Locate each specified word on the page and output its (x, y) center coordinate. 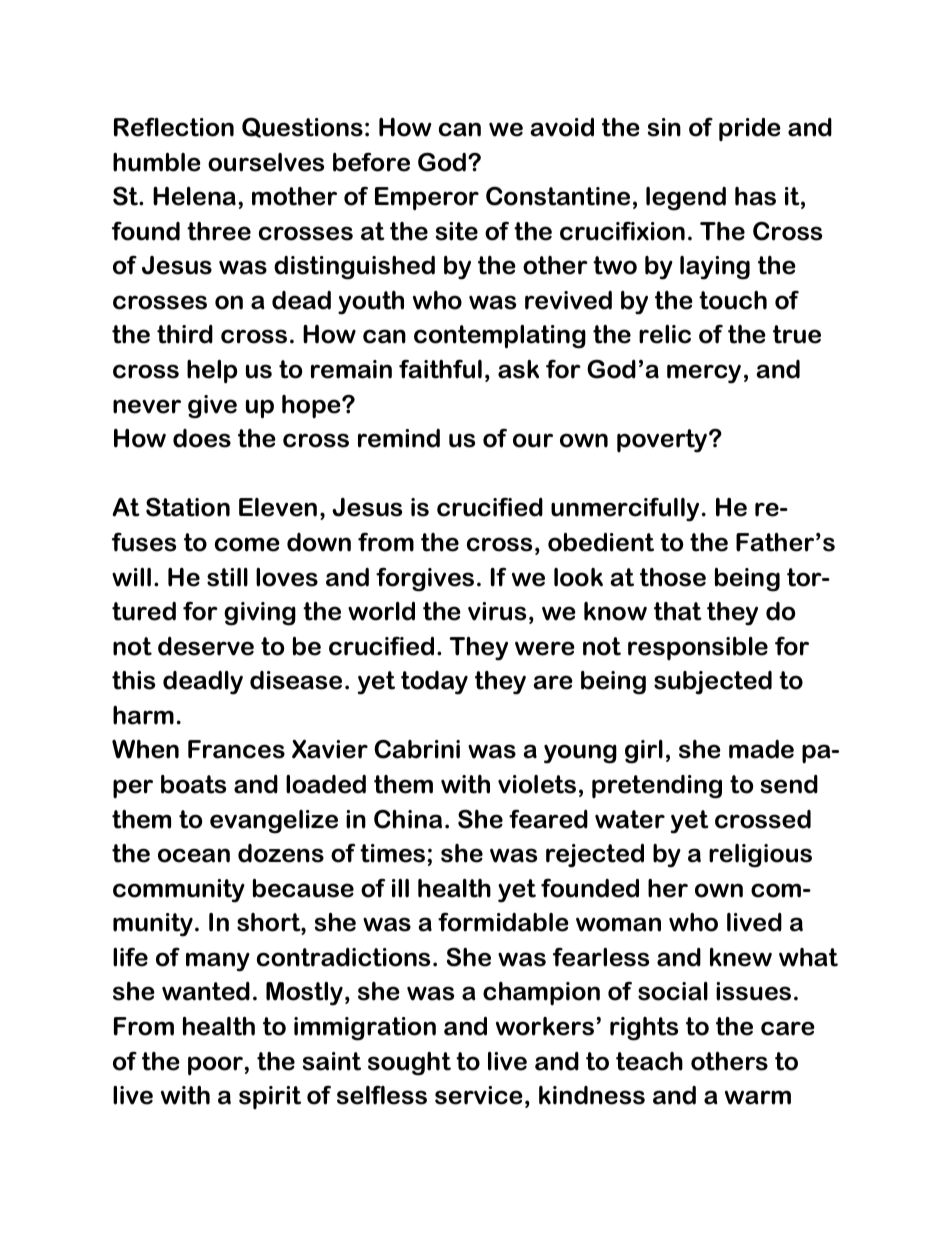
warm (758, 1097)
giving (260, 614)
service (479, 1095)
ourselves (266, 162)
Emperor (427, 199)
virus (497, 611)
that (678, 611)
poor (216, 1066)
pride (750, 129)
